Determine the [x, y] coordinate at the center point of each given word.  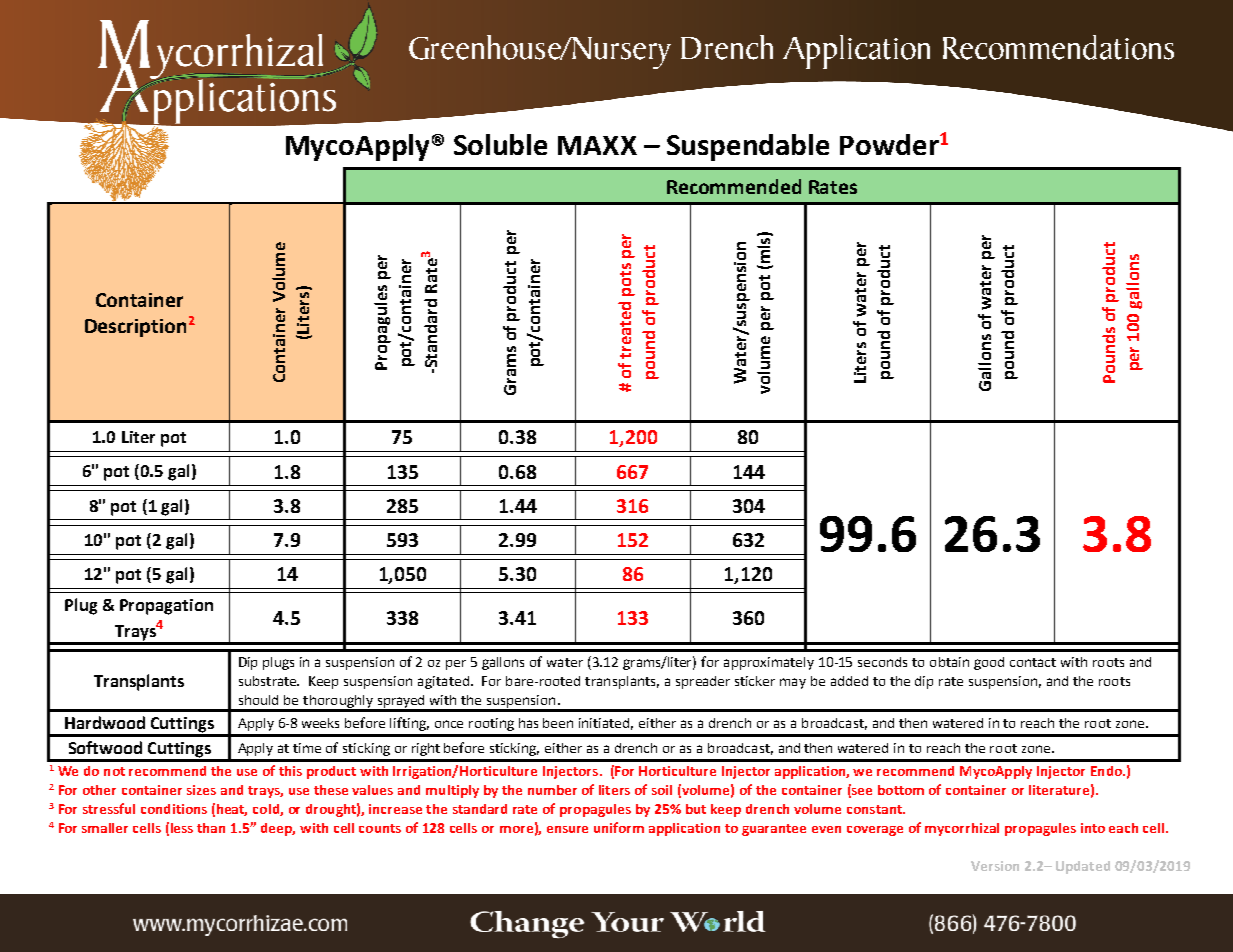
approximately [769, 663]
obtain [949, 662]
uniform [619, 827]
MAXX [597, 145]
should [258, 700]
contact [1033, 662]
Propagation [166, 607]
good [989, 663]
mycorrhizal [962, 829]
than [211, 828]
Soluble [500, 144]
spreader [703, 682]
